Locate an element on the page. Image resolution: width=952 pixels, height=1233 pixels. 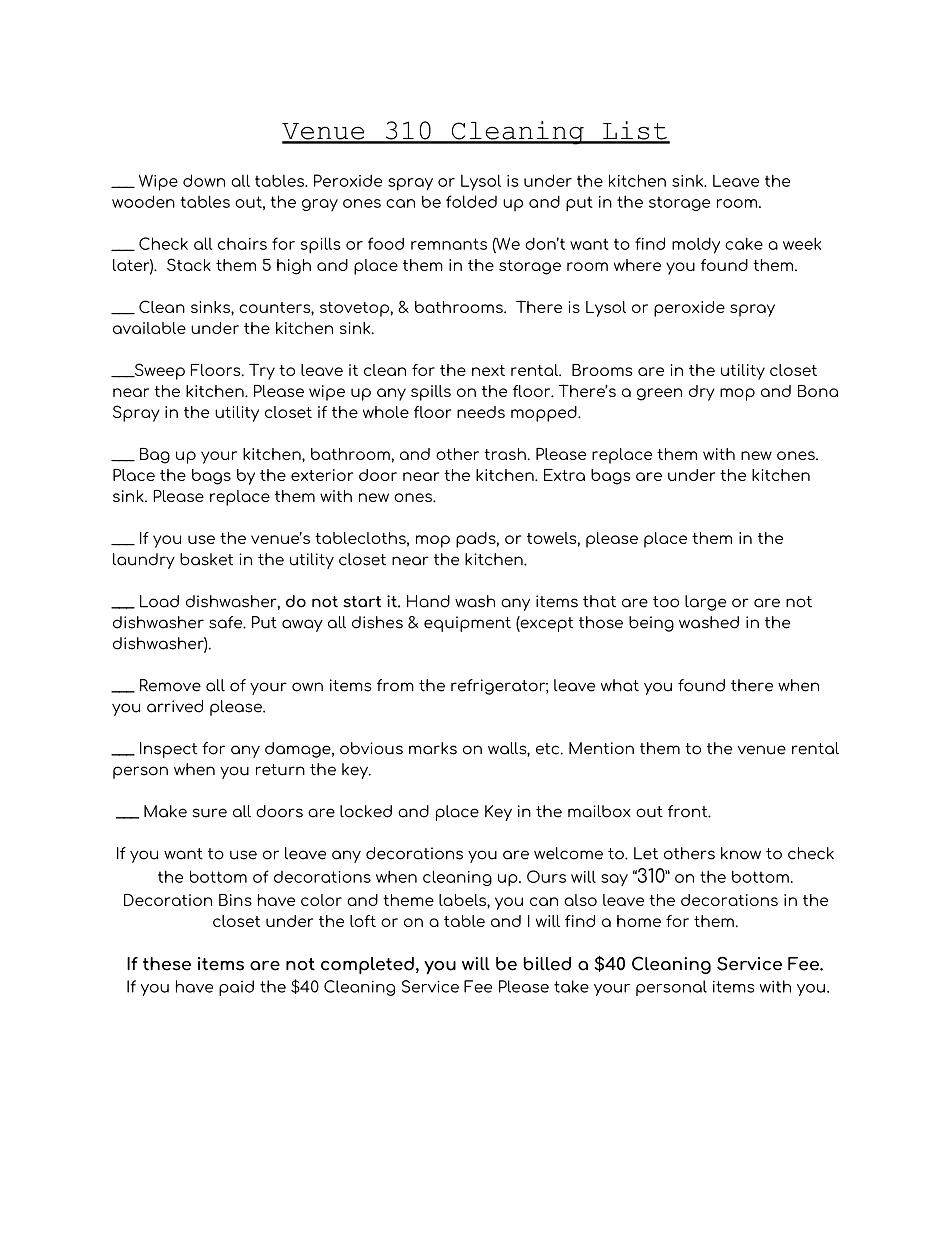
down is located at coordinates (204, 180).
